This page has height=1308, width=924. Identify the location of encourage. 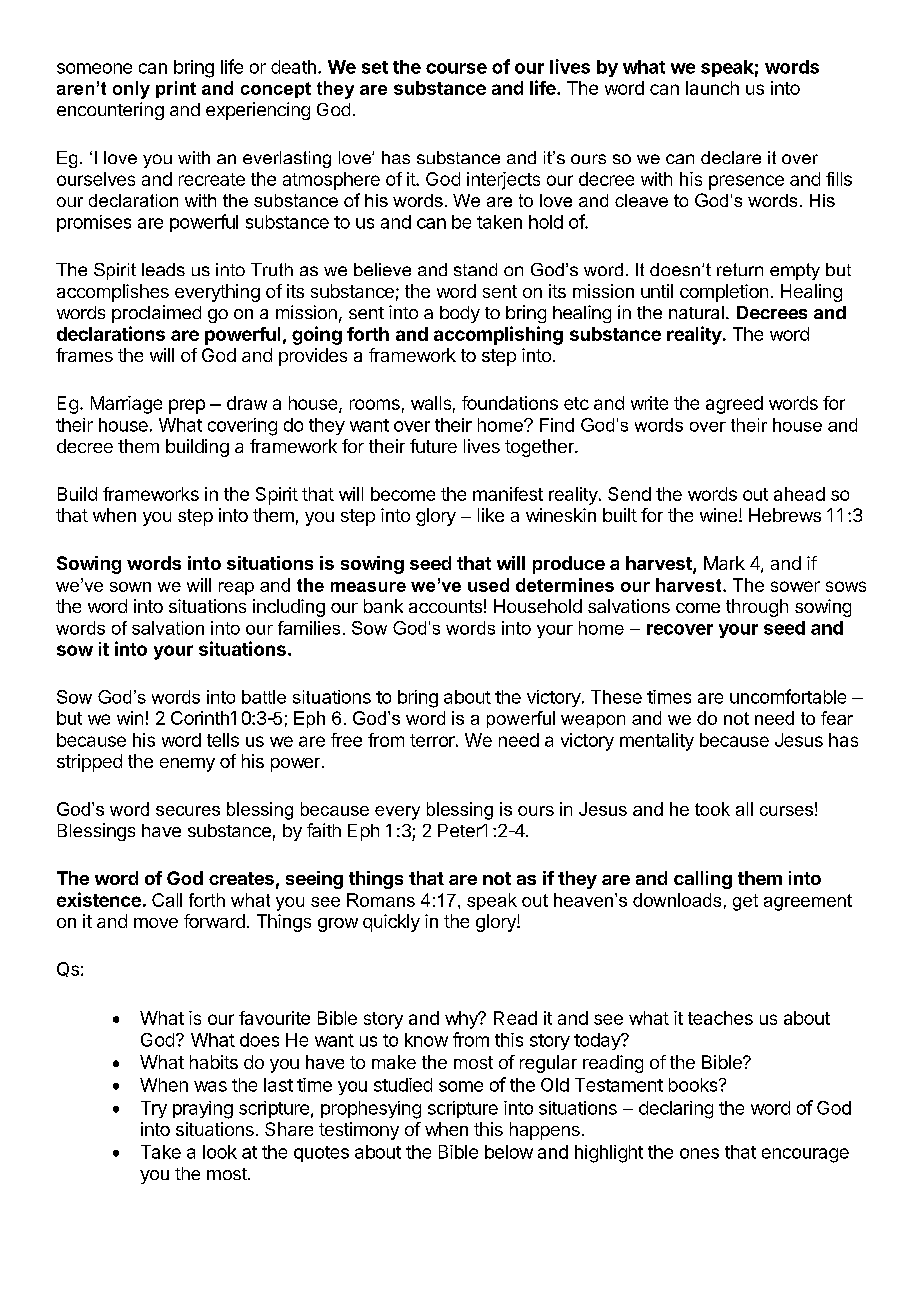
(805, 1155).
